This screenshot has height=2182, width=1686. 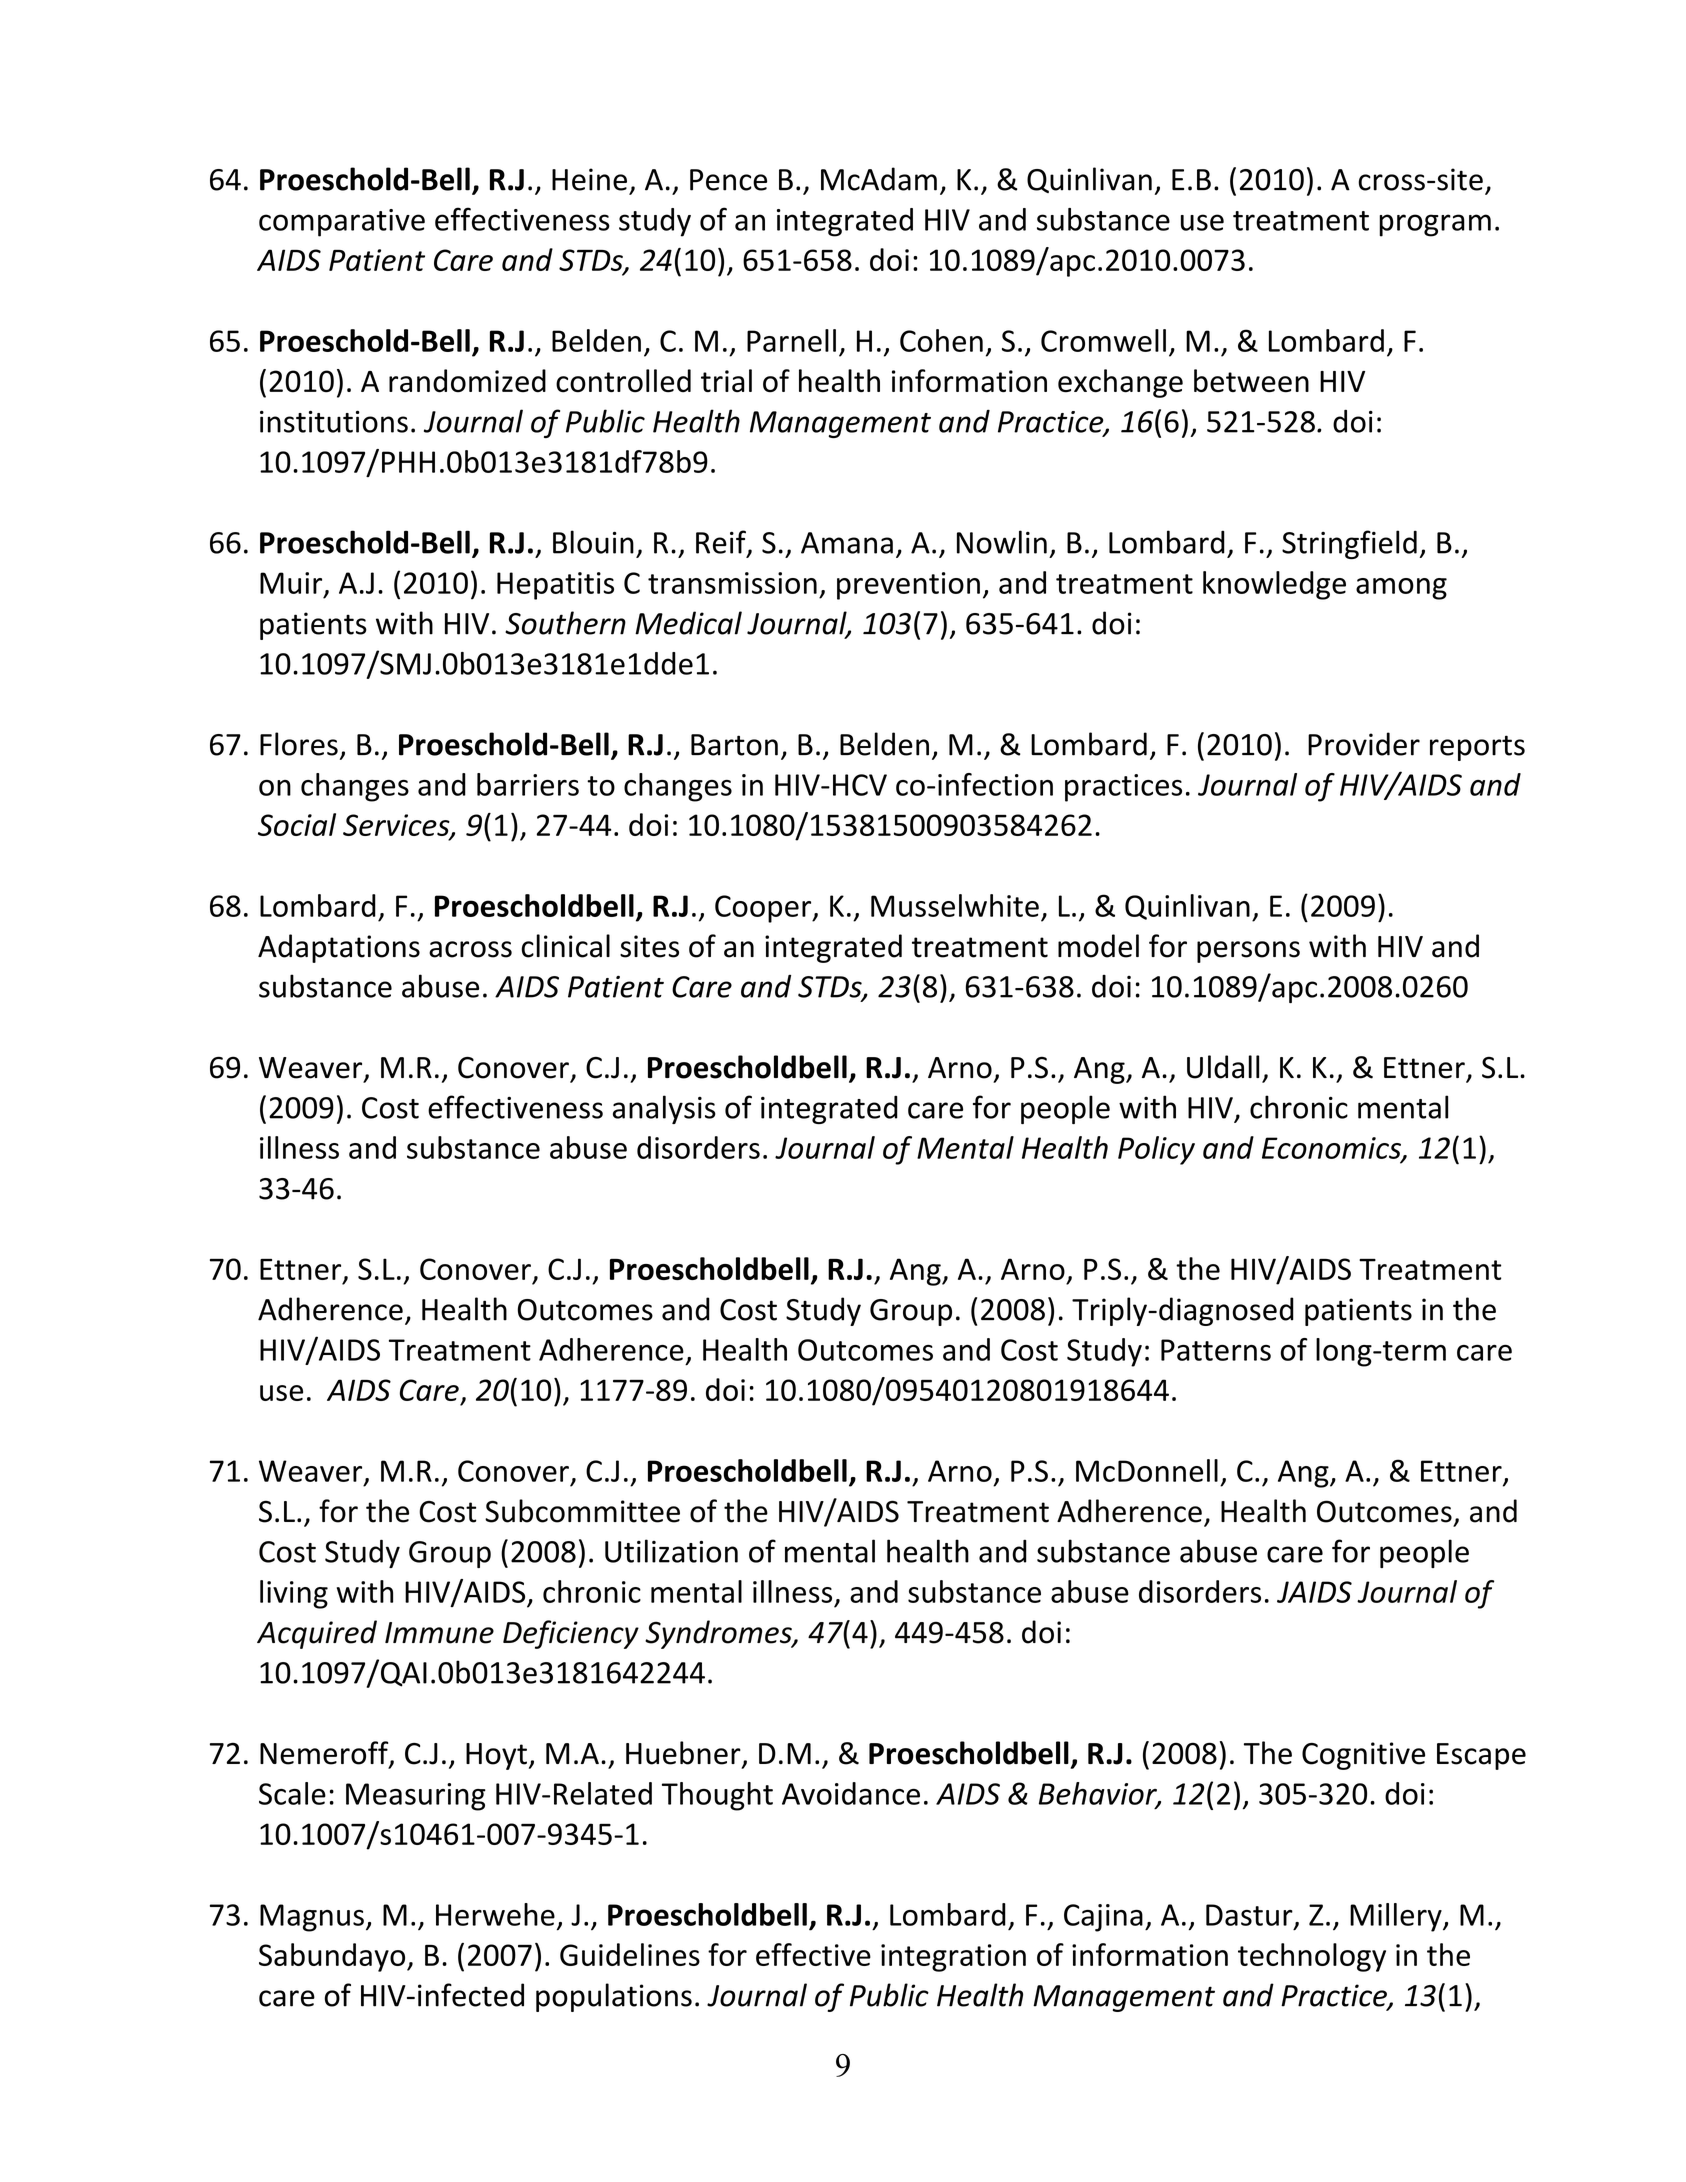 What do you see at coordinates (908, 586) in the screenshot?
I see `prevention` at bounding box center [908, 586].
